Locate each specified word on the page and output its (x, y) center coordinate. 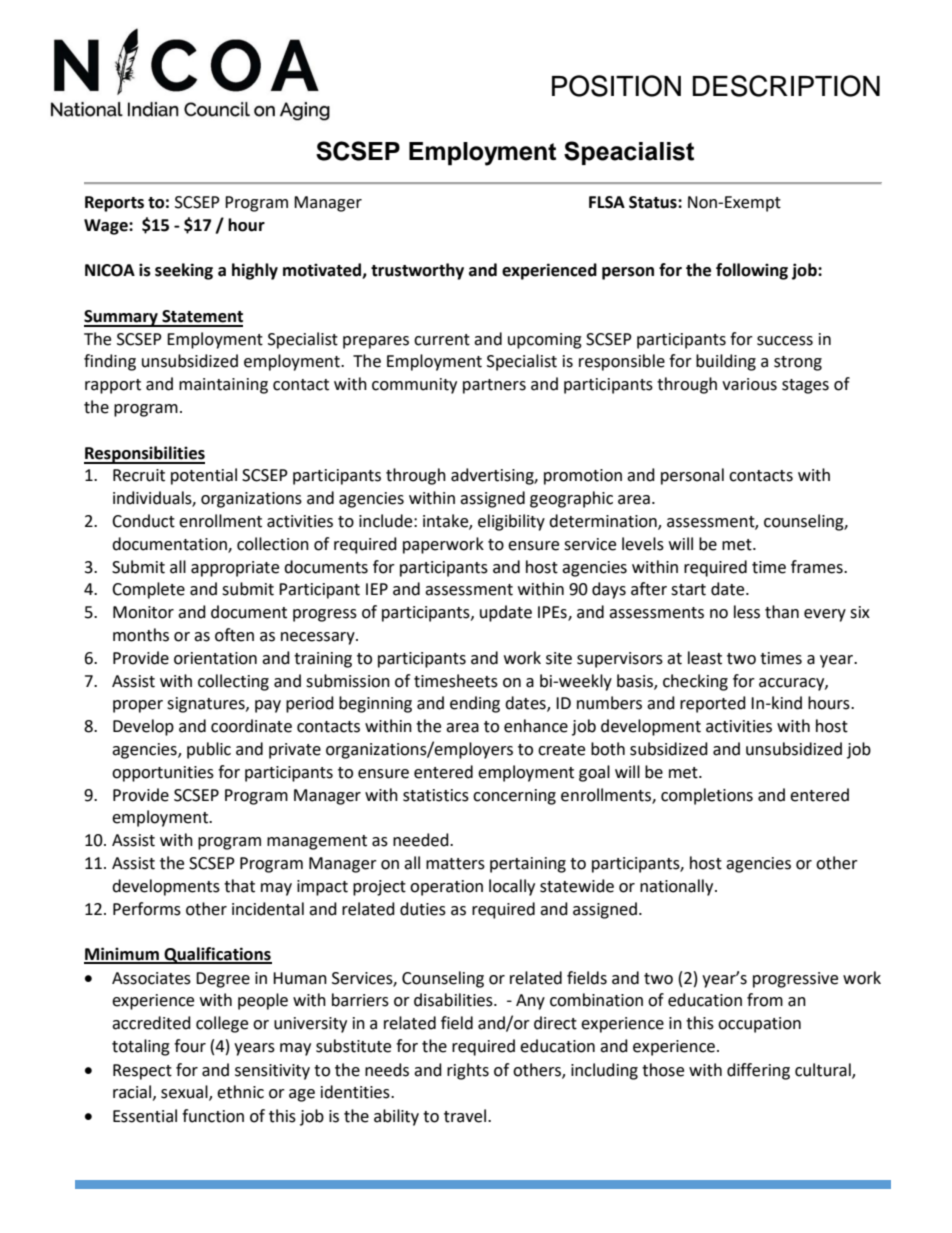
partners (494, 386)
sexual (185, 1093)
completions (707, 796)
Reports (114, 204)
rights (468, 1071)
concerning (514, 797)
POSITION (616, 86)
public (209, 750)
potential (204, 476)
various (749, 384)
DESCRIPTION (786, 86)
